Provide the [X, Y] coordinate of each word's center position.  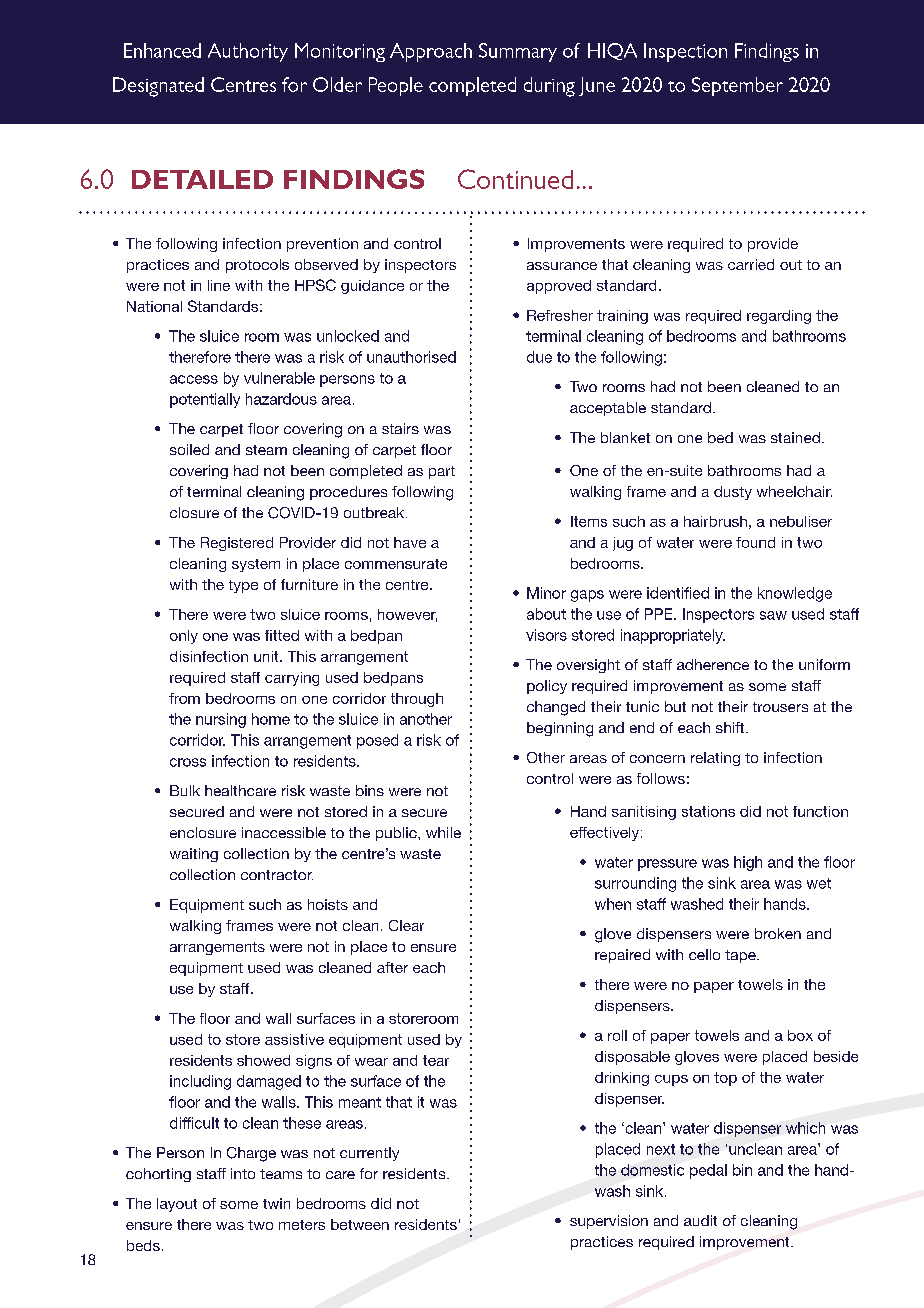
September [737, 86]
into [243, 1173]
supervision [609, 1222]
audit [700, 1220]
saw [773, 615]
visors [546, 635]
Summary [518, 52]
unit [267, 656]
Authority [248, 52]
